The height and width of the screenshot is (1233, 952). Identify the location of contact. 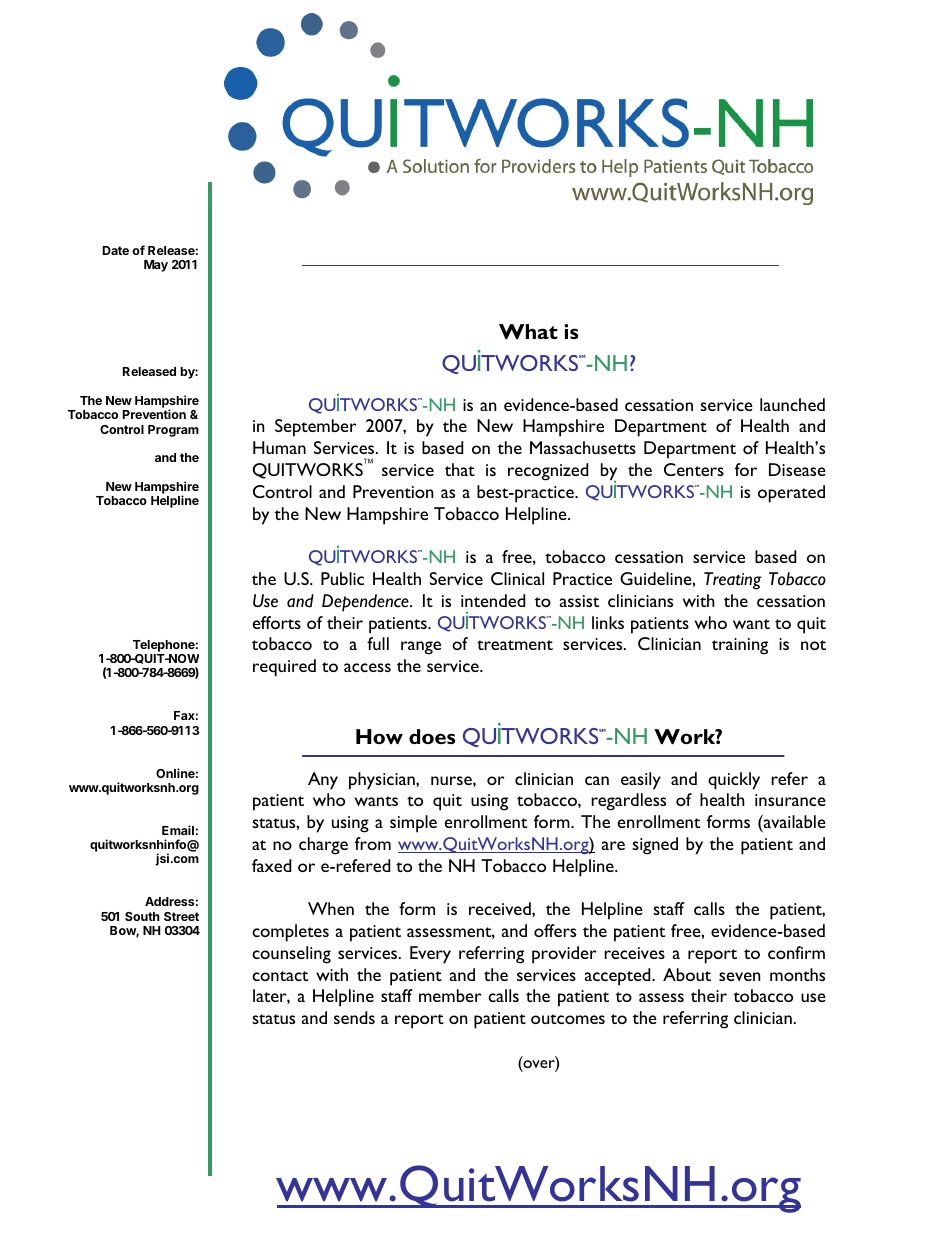
(280, 976).
